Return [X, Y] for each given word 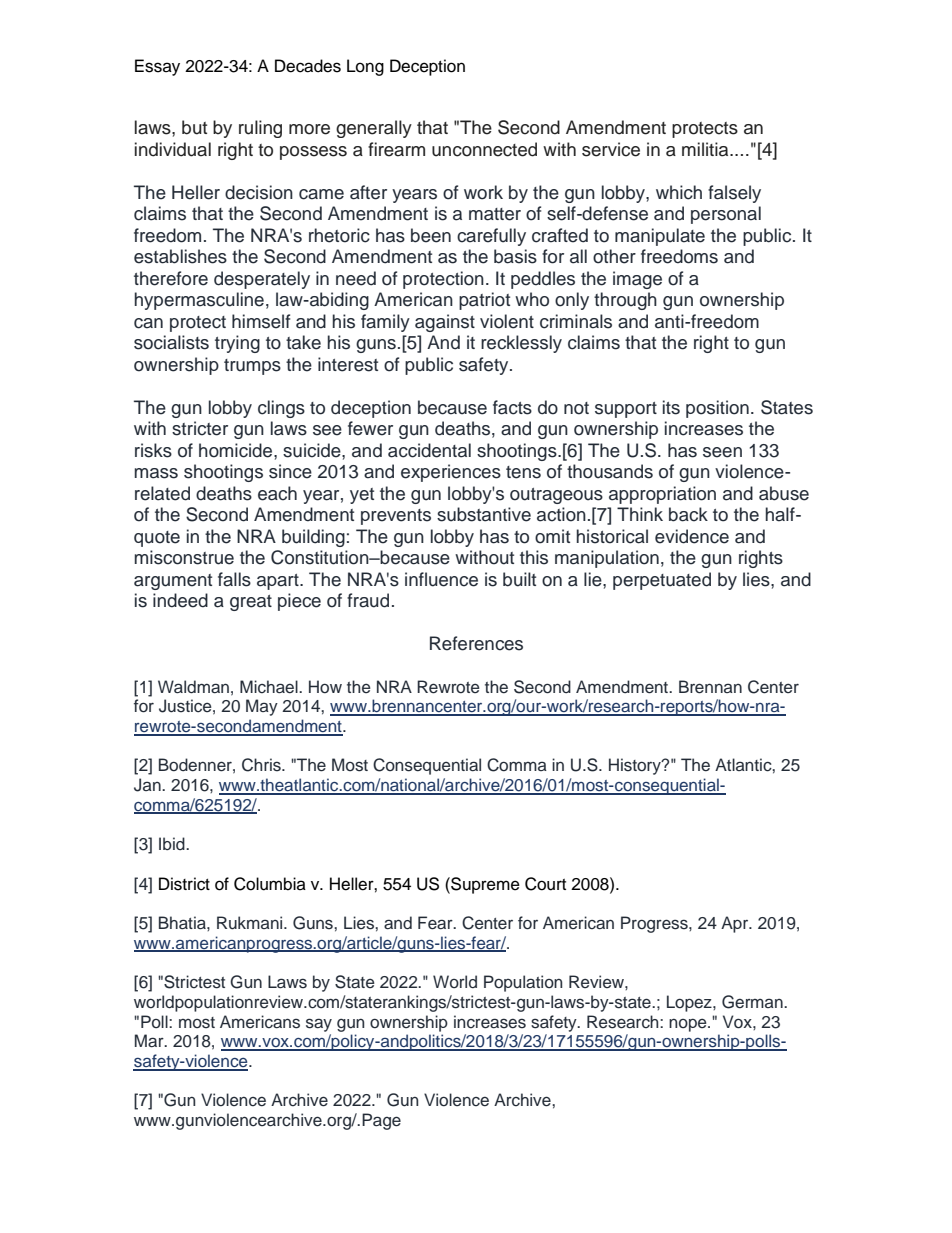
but [194, 127]
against [445, 323]
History [636, 766]
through [625, 301]
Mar [150, 1040]
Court [545, 884]
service [611, 149]
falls [234, 579]
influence [441, 579]
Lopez [690, 1003]
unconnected [484, 149]
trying [237, 344]
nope [689, 1025]
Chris [262, 765]
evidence [692, 536]
